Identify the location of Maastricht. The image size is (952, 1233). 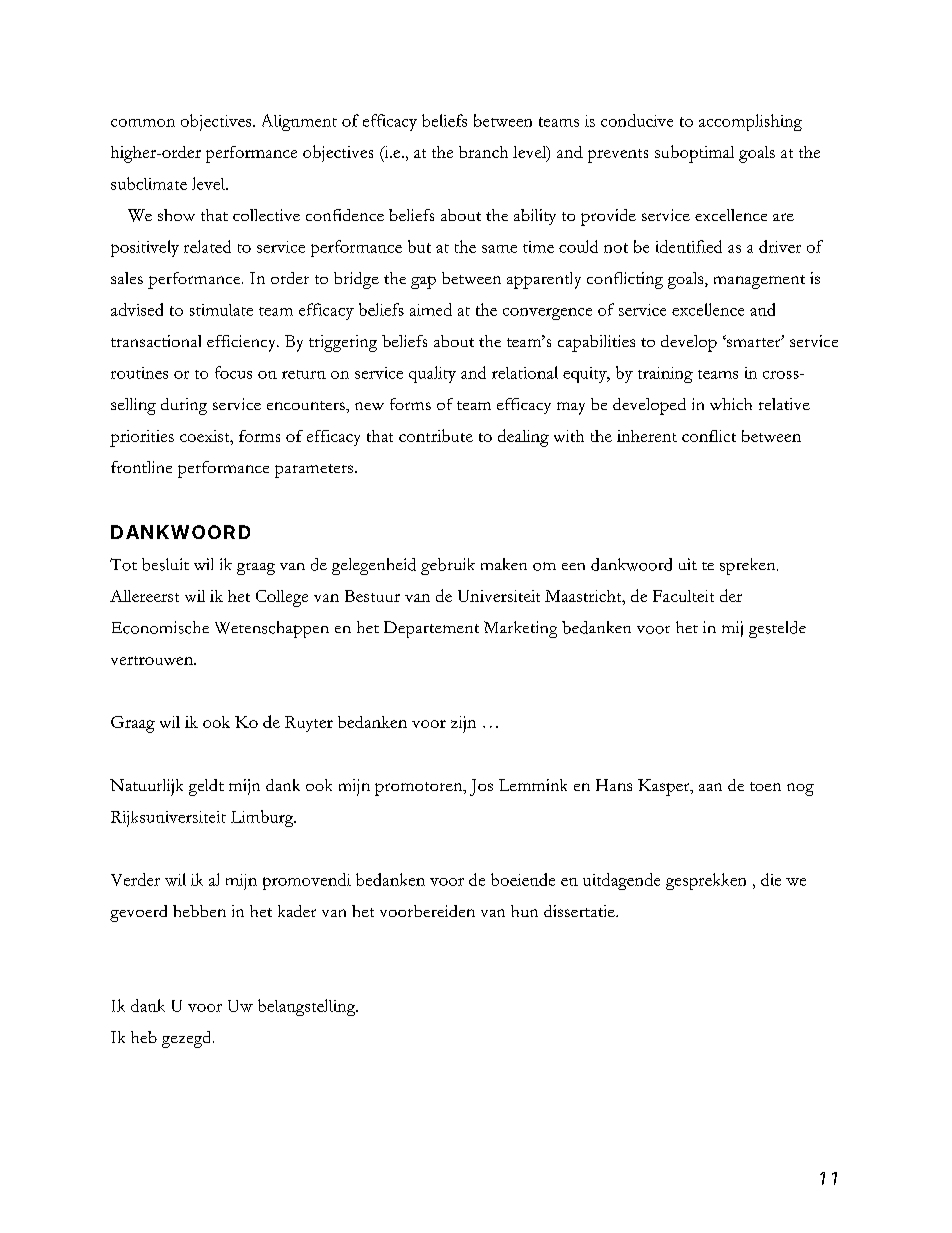
(584, 596).
